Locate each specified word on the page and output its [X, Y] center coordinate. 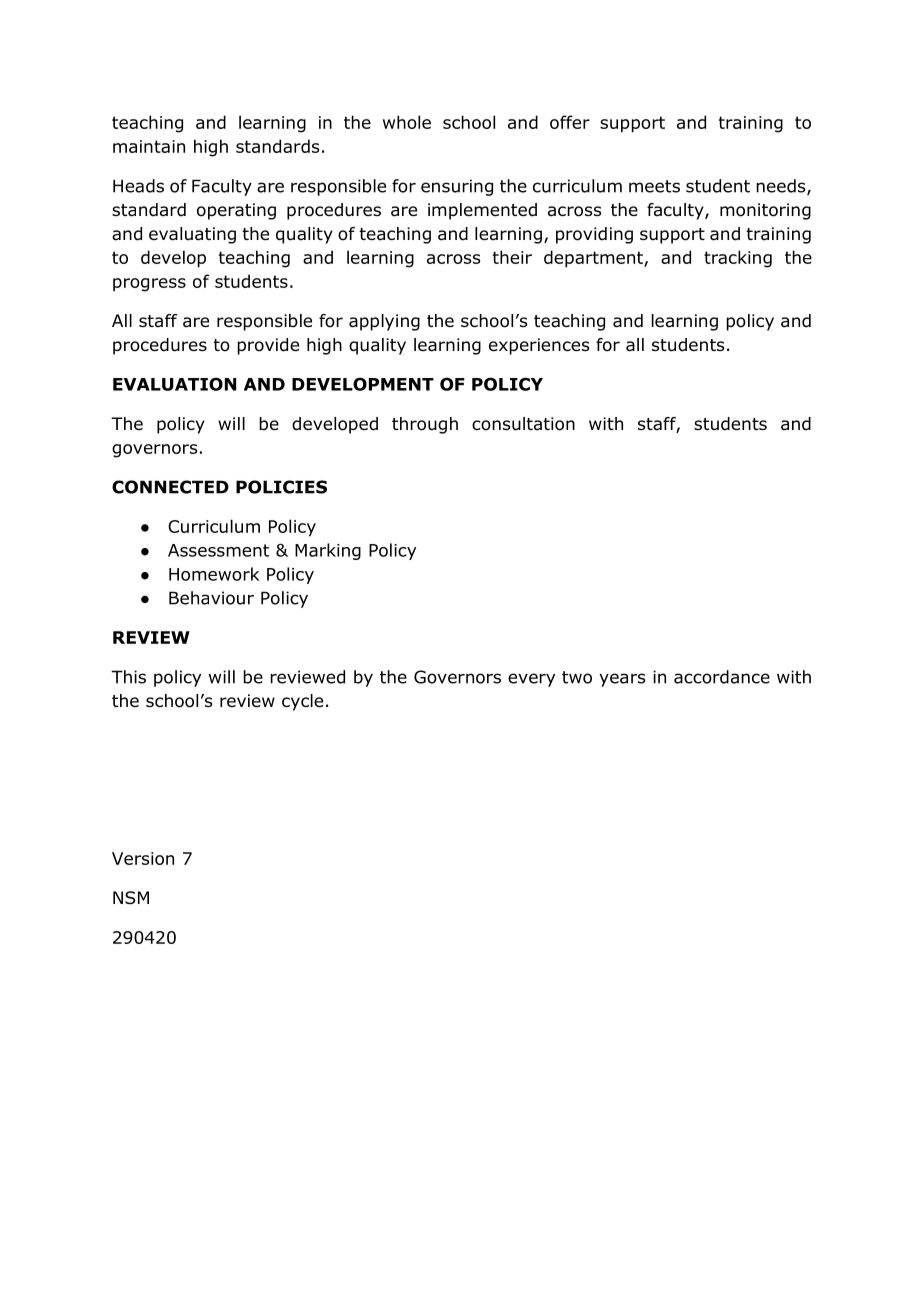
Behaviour [211, 598]
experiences [539, 346]
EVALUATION [174, 384]
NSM [131, 898]
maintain [149, 146]
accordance [722, 677]
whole [407, 122]
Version [143, 858]
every [531, 680]
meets [654, 186]
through [425, 425]
